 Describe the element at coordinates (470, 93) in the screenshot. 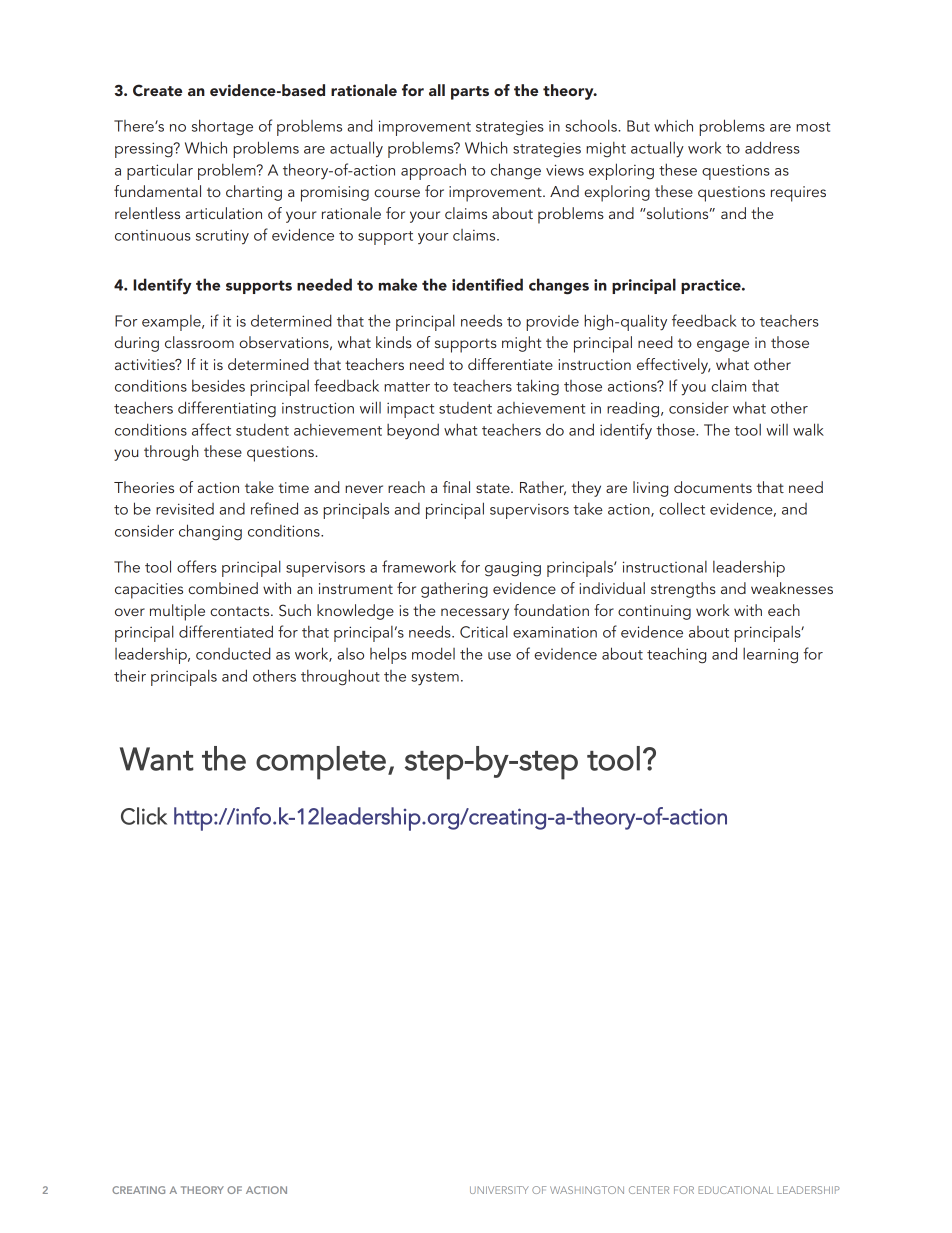

I see `parts` at that location.
